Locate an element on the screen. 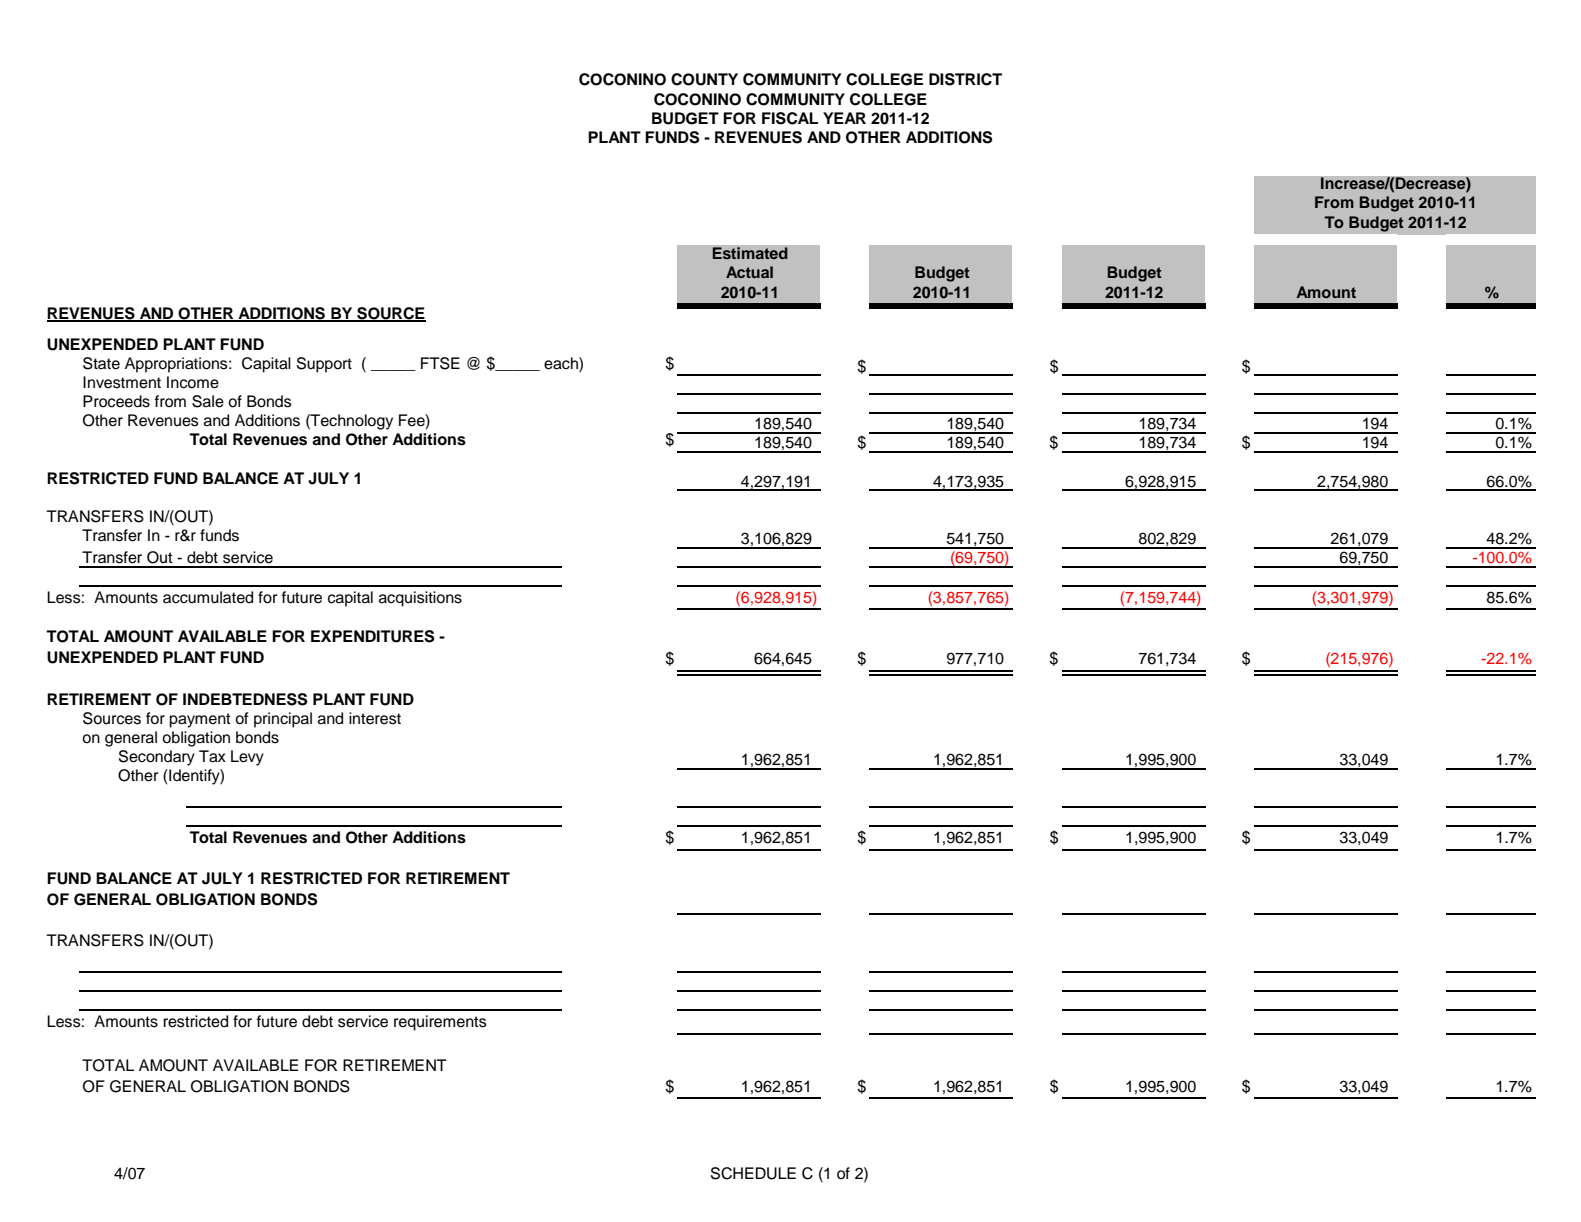 This screenshot has height=1222, width=1581. Sale is located at coordinates (208, 401).
